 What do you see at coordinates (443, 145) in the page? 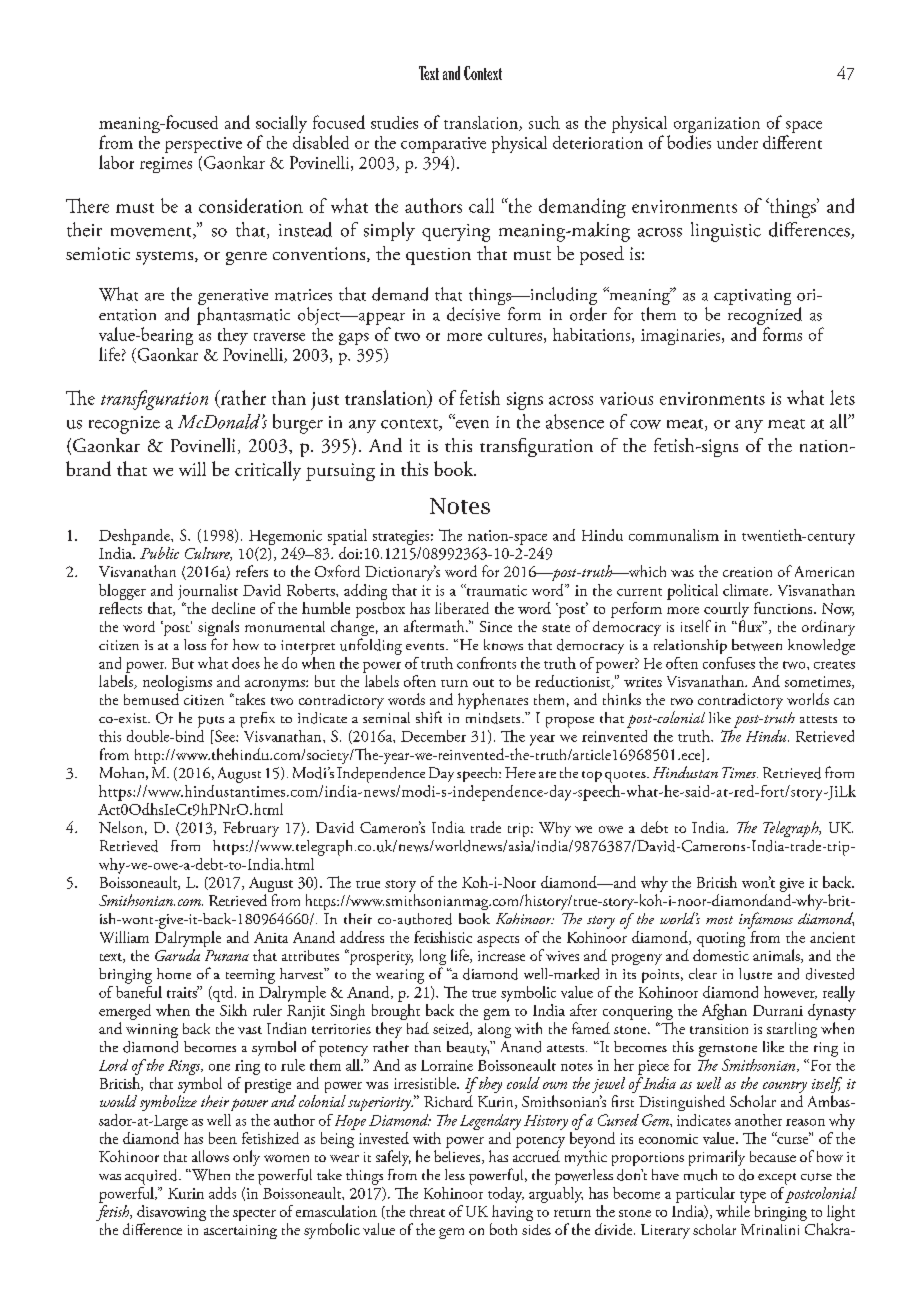
I see `comparative` at bounding box center [443, 145].
